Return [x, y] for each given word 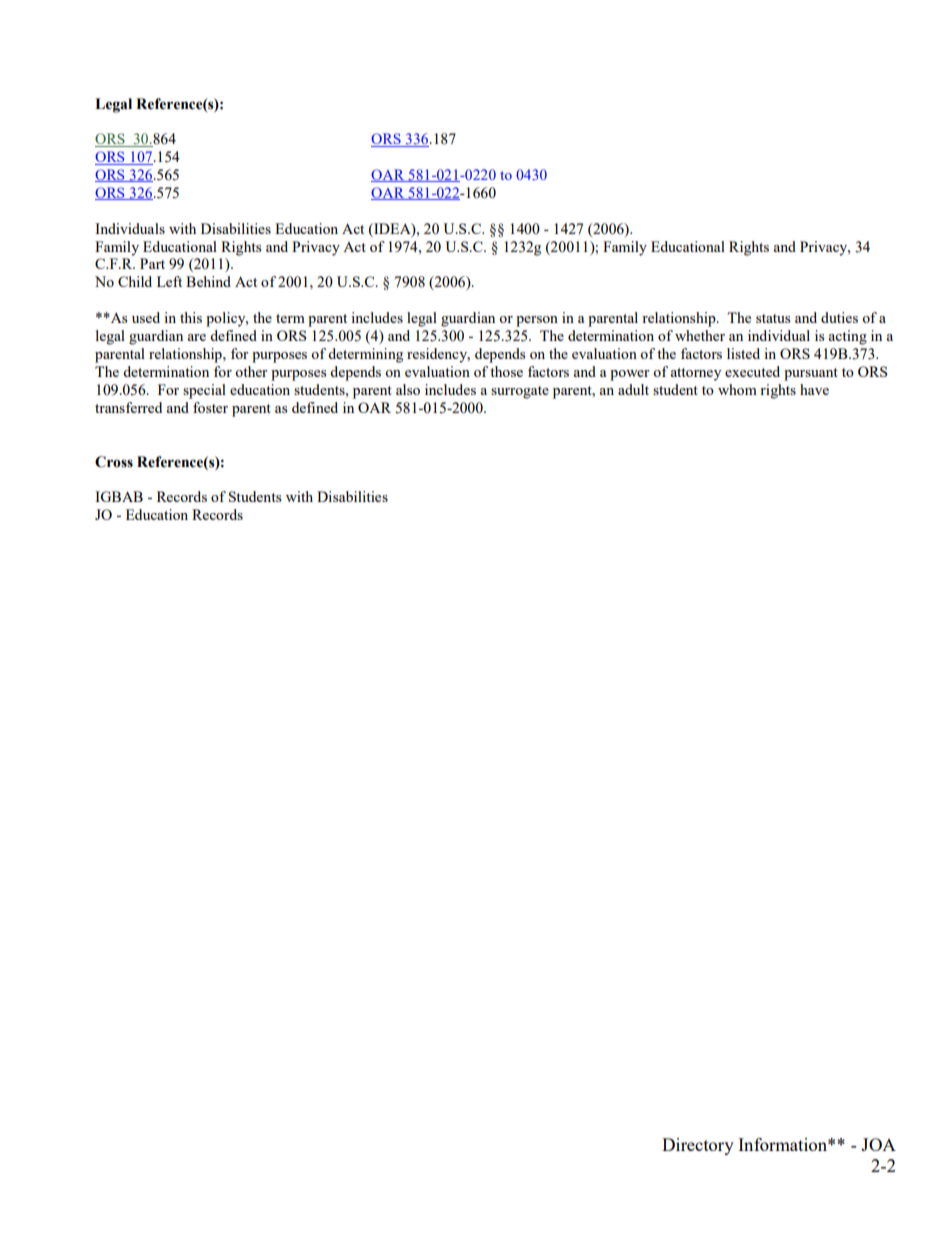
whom [737, 389]
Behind [208, 281]
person [537, 321]
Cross [114, 462]
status [773, 318]
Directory [698, 1146]
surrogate [520, 392]
